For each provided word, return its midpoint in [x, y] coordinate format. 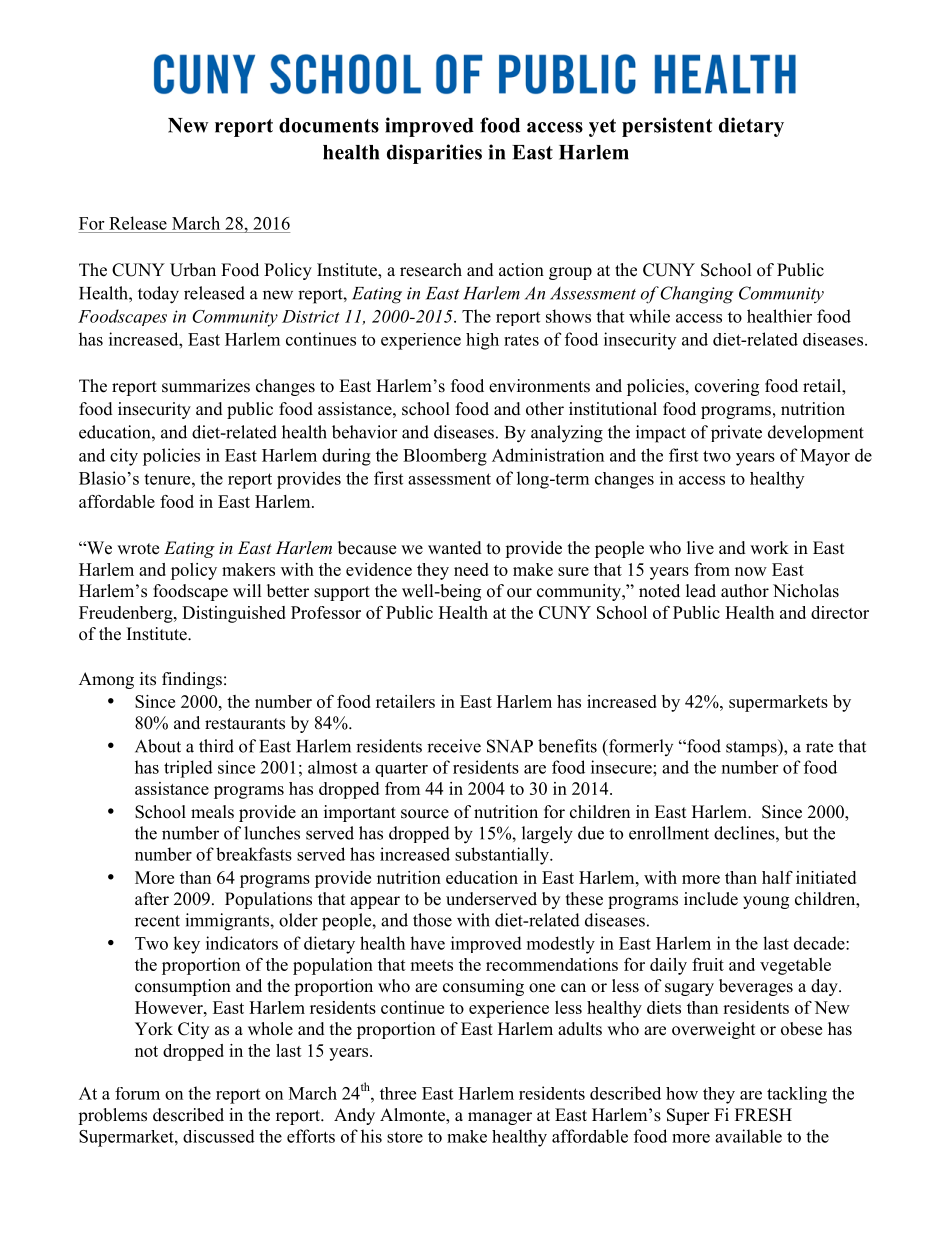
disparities [434, 154]
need [471, 569]
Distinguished [234, 614]
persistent [667, 127]
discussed [219, 1136]
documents [329, 125]
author [745, 591]
